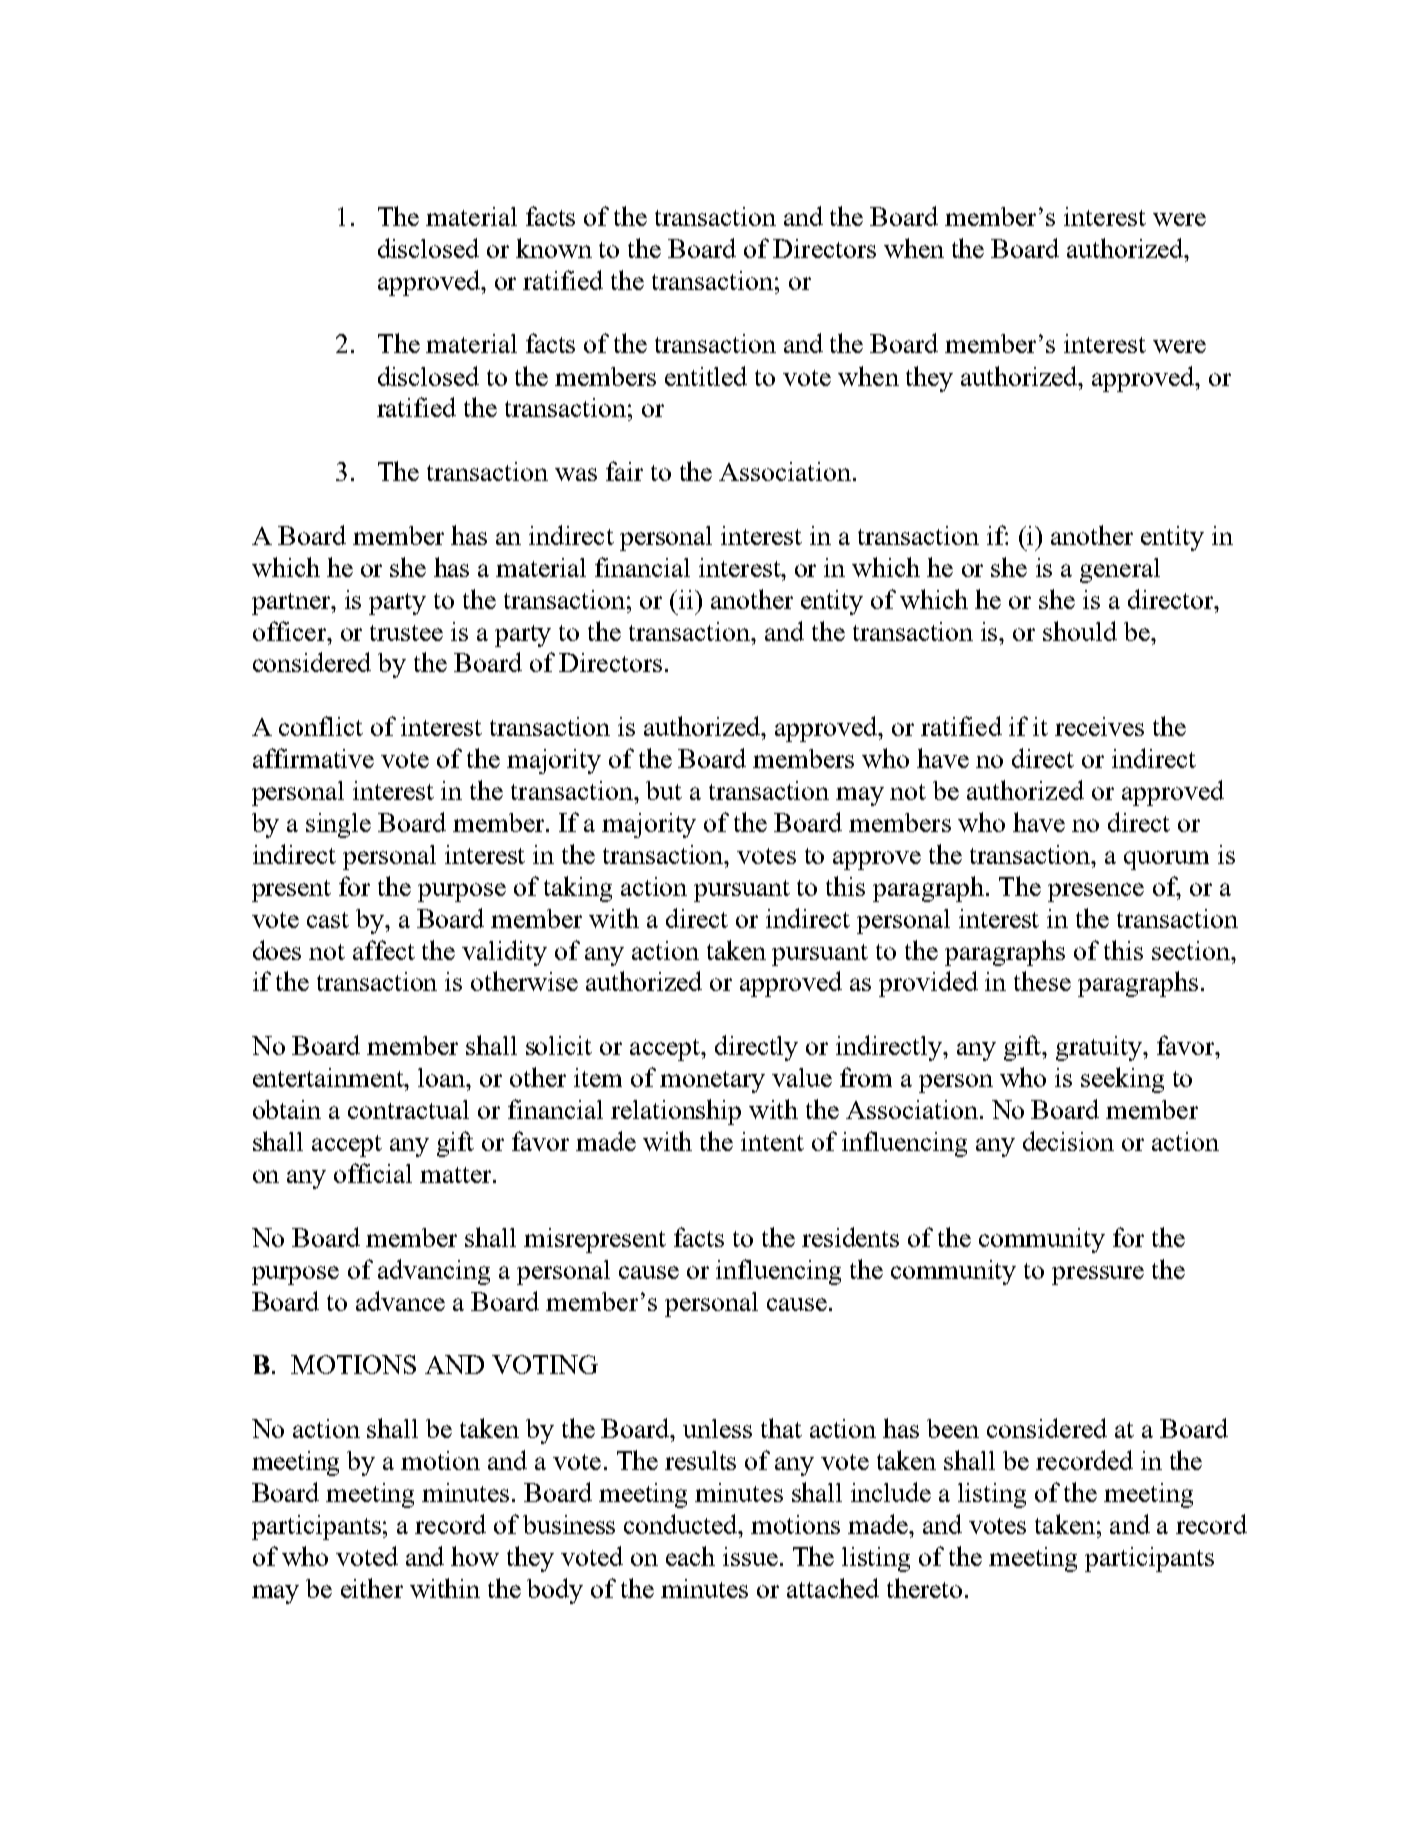  Describe the element at coordinates (750, 1556) in the screenshot. I see `issue` at that location.
